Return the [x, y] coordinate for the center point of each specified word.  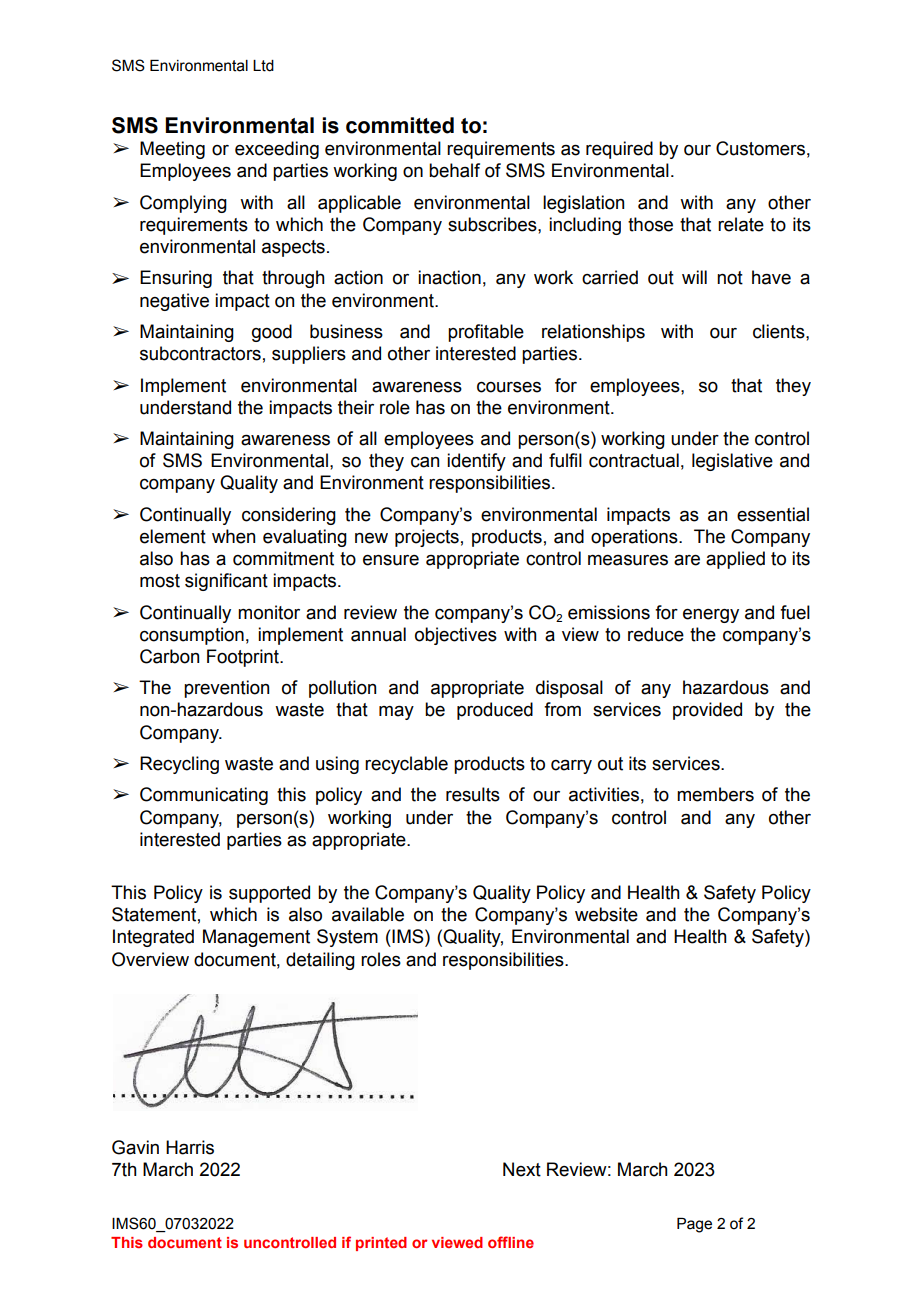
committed [400, 125]
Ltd [263, 66]
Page [694, 1225]
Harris [190, 1147]
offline [511, 1242]
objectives [456, 636]
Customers [760, 148]
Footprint [244, 658]
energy [711, 616]
